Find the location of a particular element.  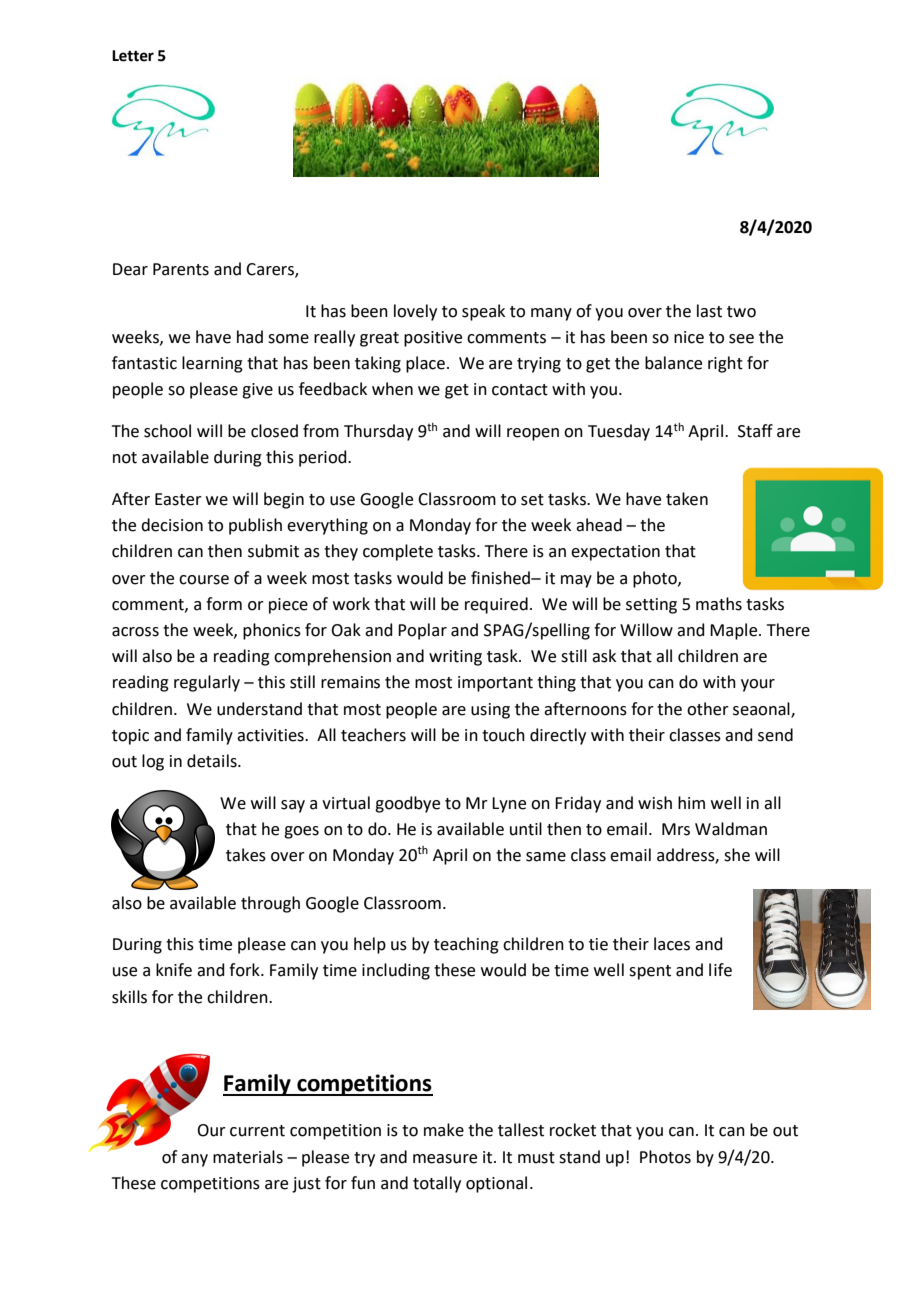

materials is located at coordinates (248, 1157).
